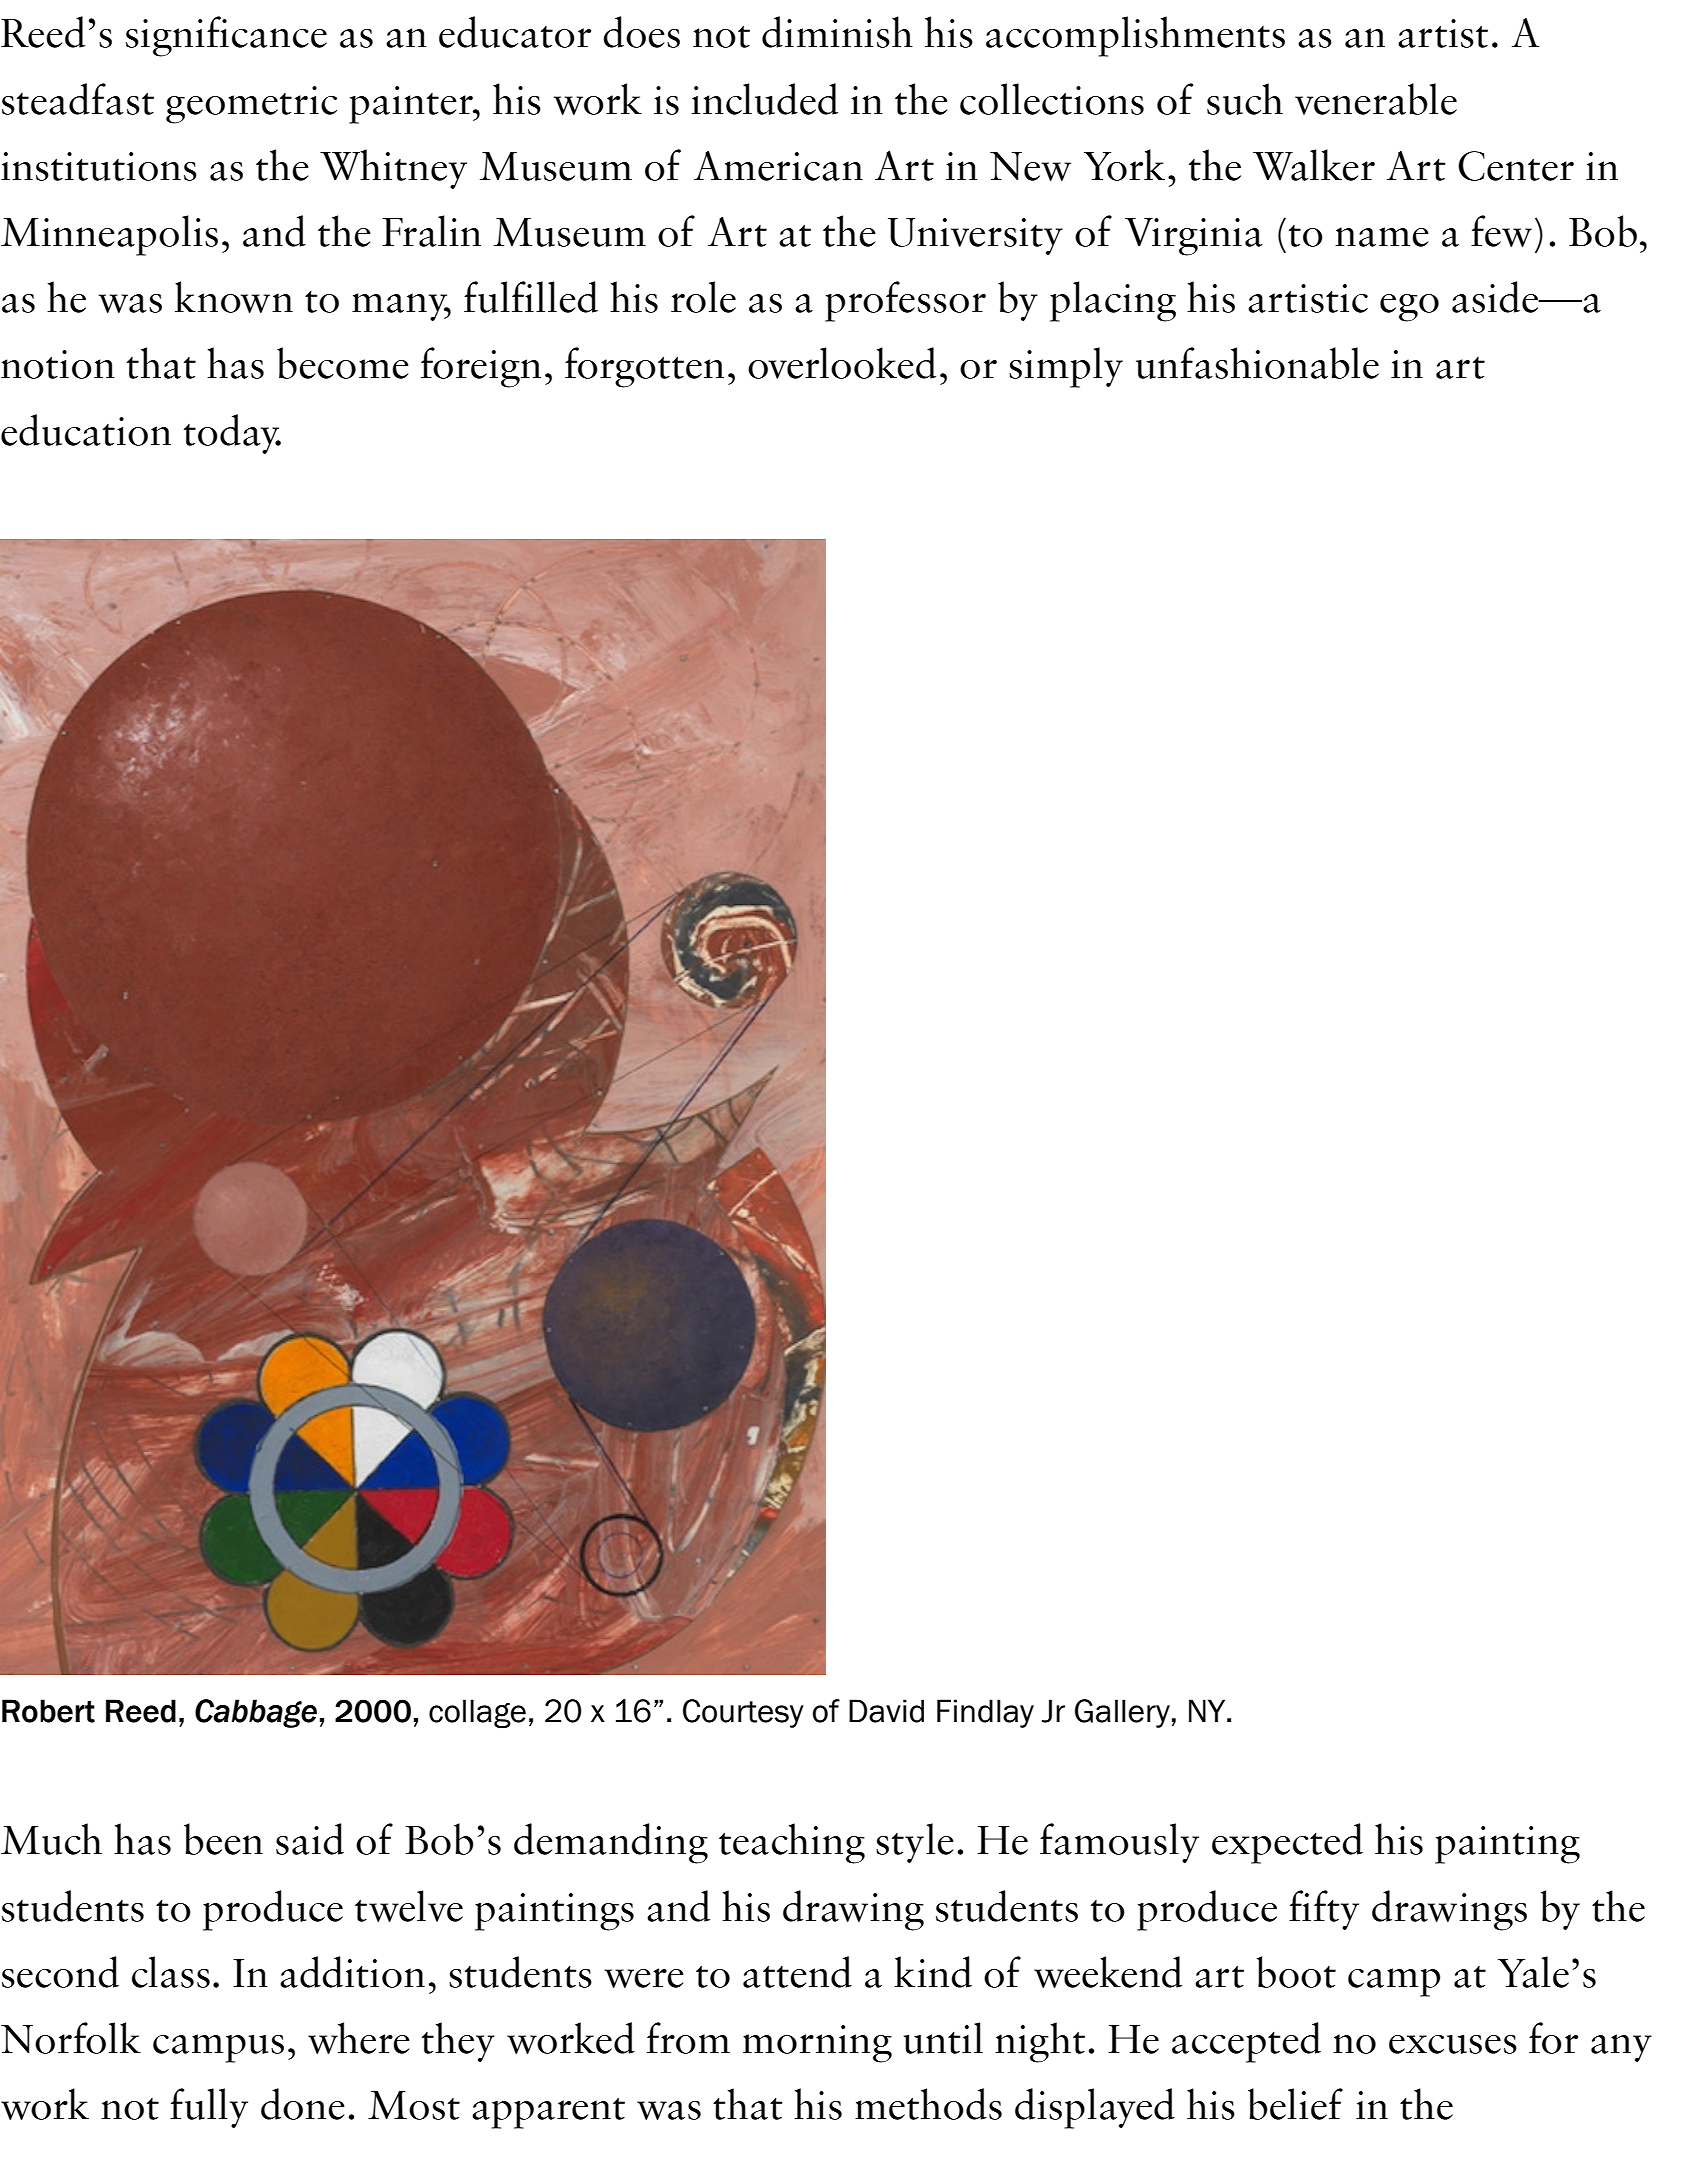 This document has height=2169, width=1703. What do you see at coordinates (1287, 1843) in the document?
I see `expected` at bounding box center [1287, 1843].
